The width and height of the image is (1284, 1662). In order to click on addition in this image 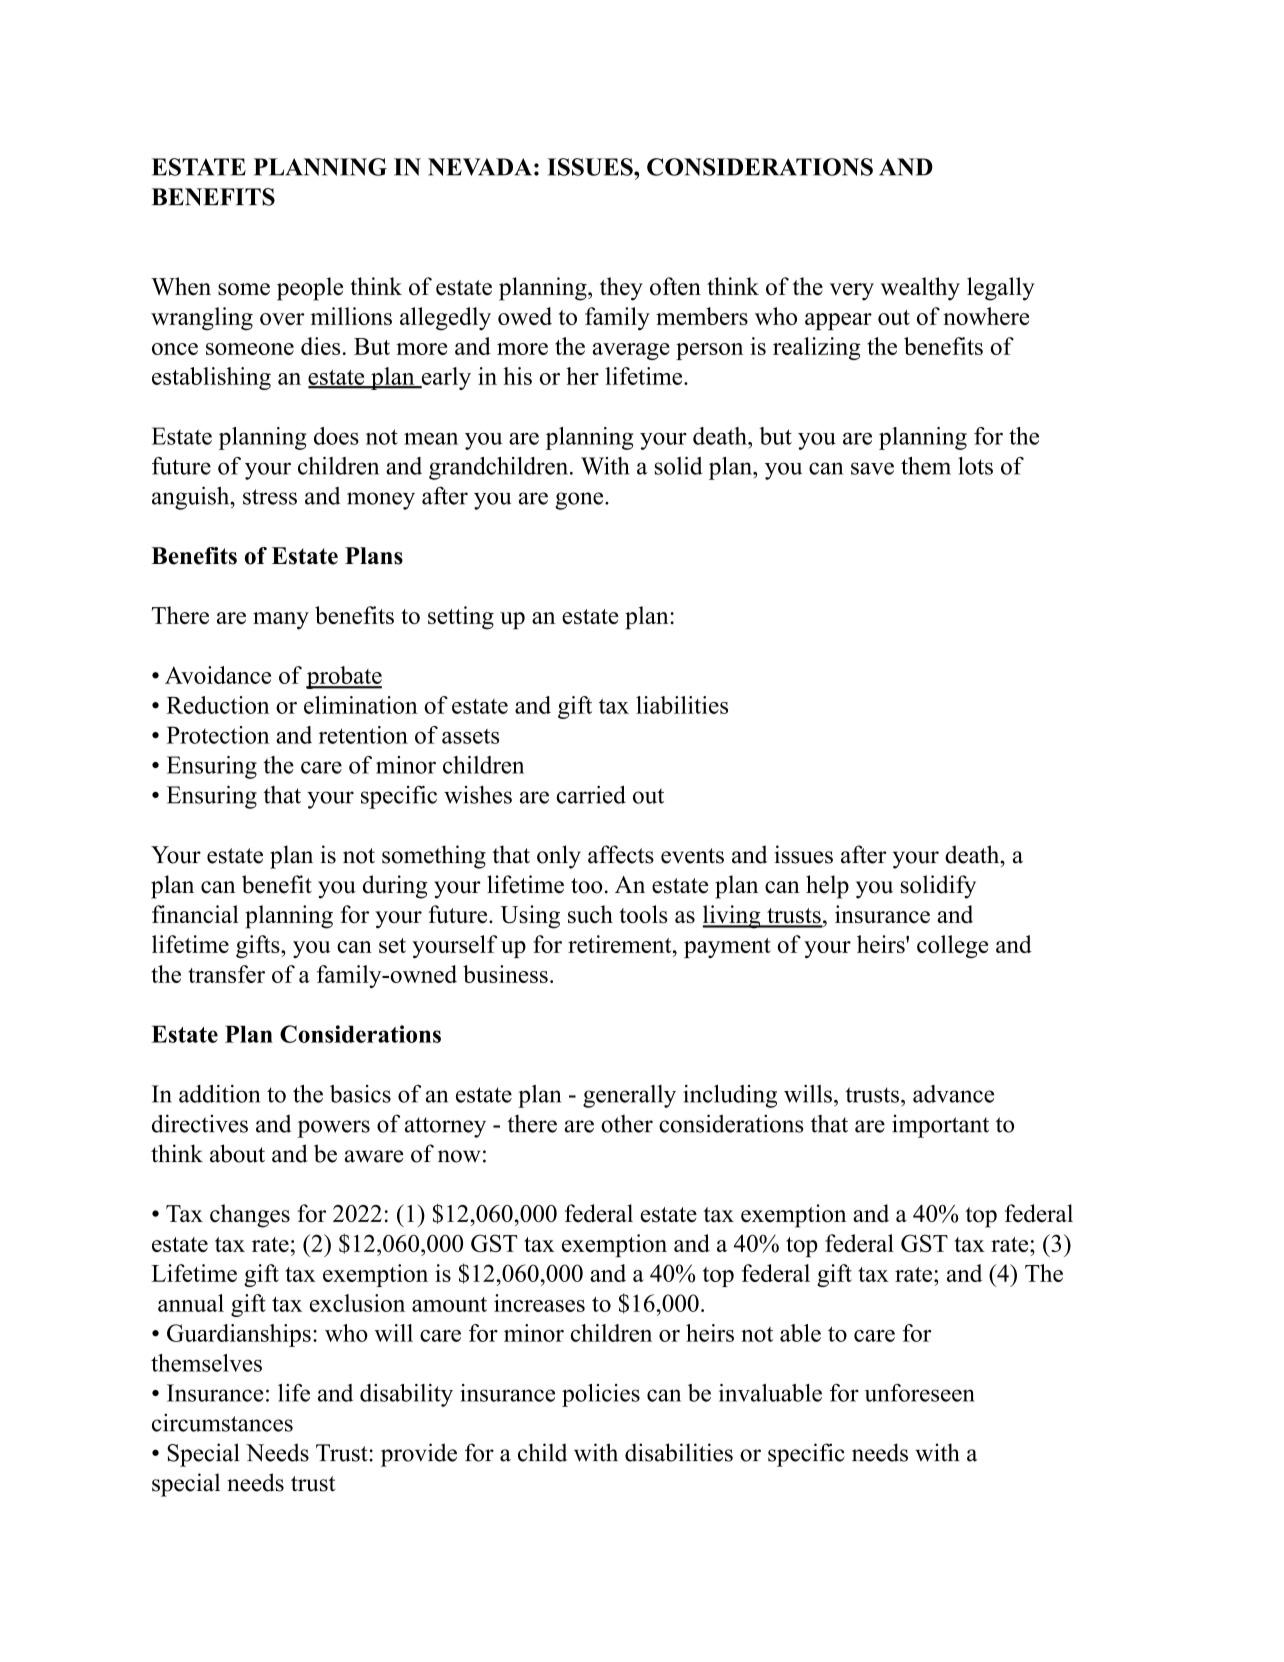, I will do `click(219, 1094)`.
